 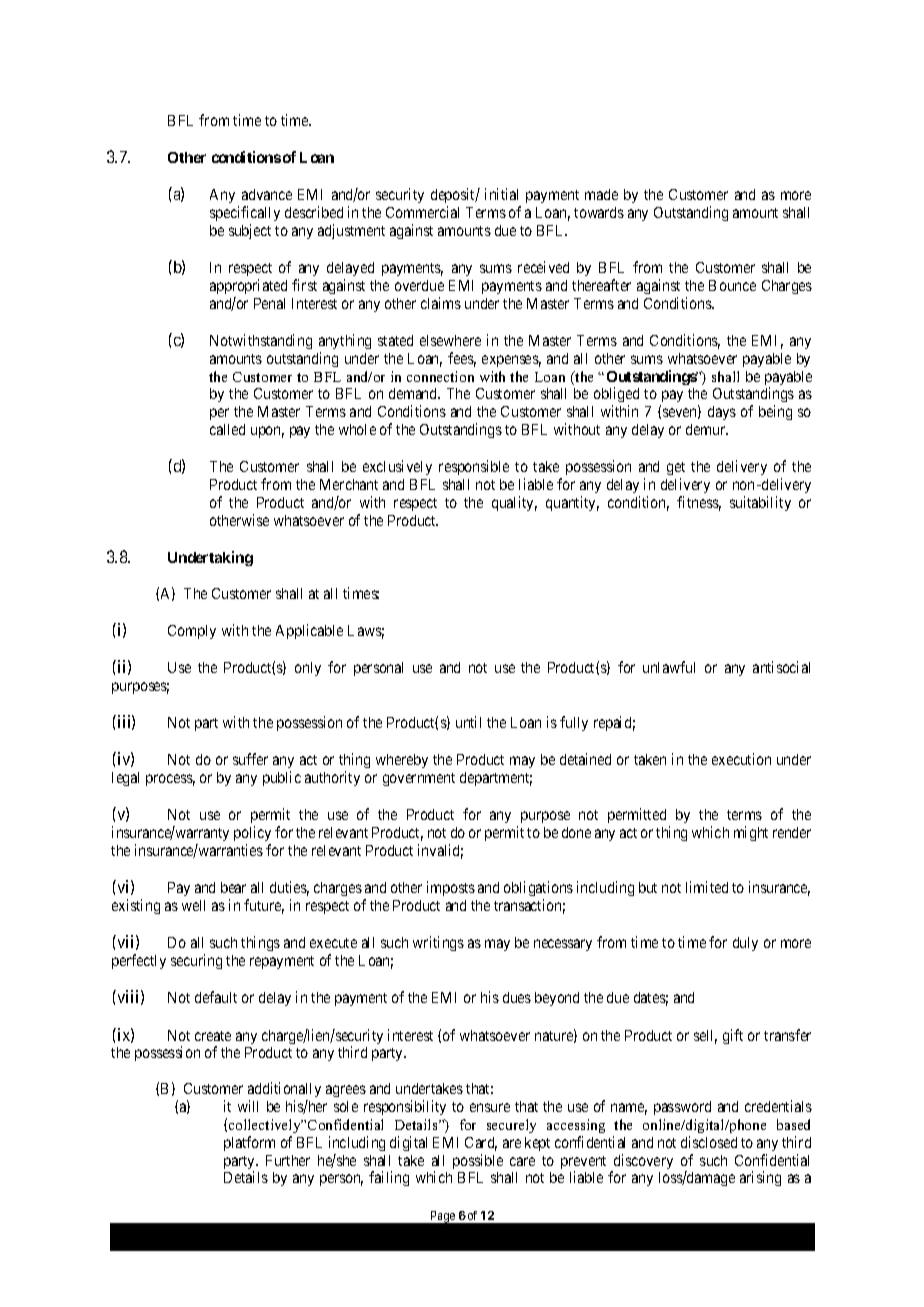 What do you see at coordinates (193, 905) in the page?
I see `well` at bounding box center [193, 905].
